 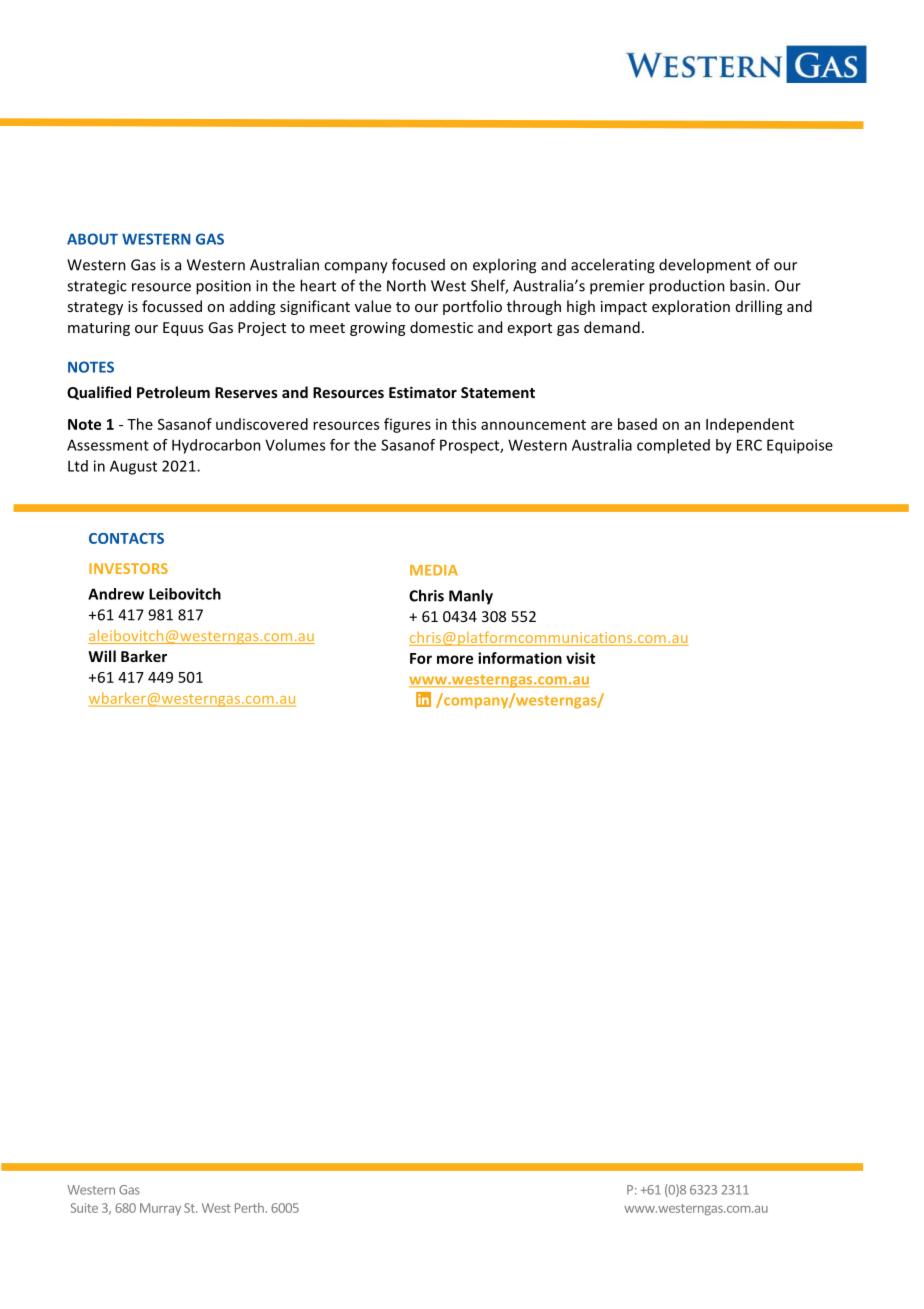 What do you see at coordinates (705, 266) in the page?
I see `development` at bounding box center [705, 266].
